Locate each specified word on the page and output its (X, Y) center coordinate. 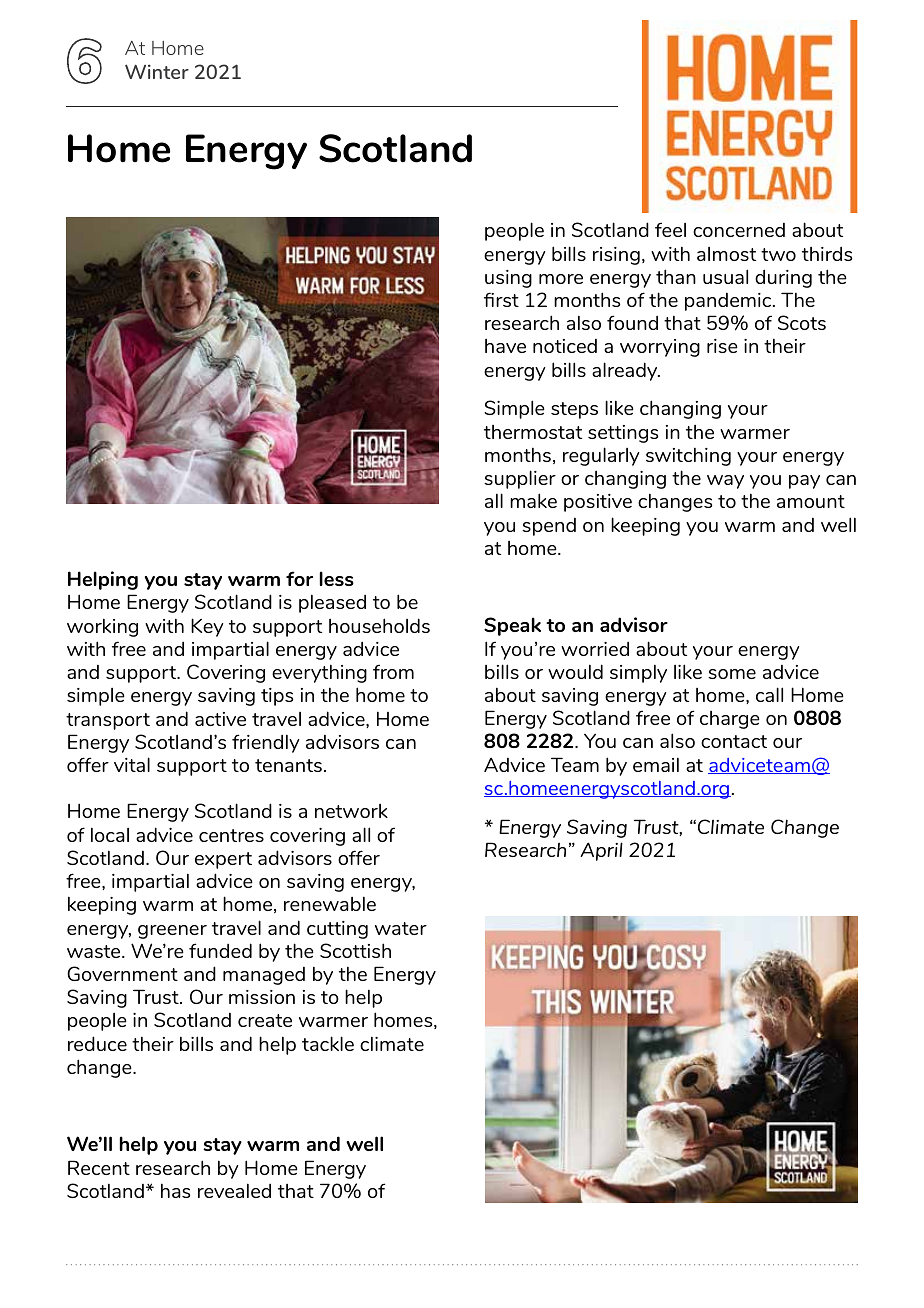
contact (734, 741)
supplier (520, 479)
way (725, 482)
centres (231, 835)
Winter (157, 71)
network (351, 811)
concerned (739, 230)
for (299, 578)
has (175, 1190)
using (508, 279)
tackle (328, 1043)
